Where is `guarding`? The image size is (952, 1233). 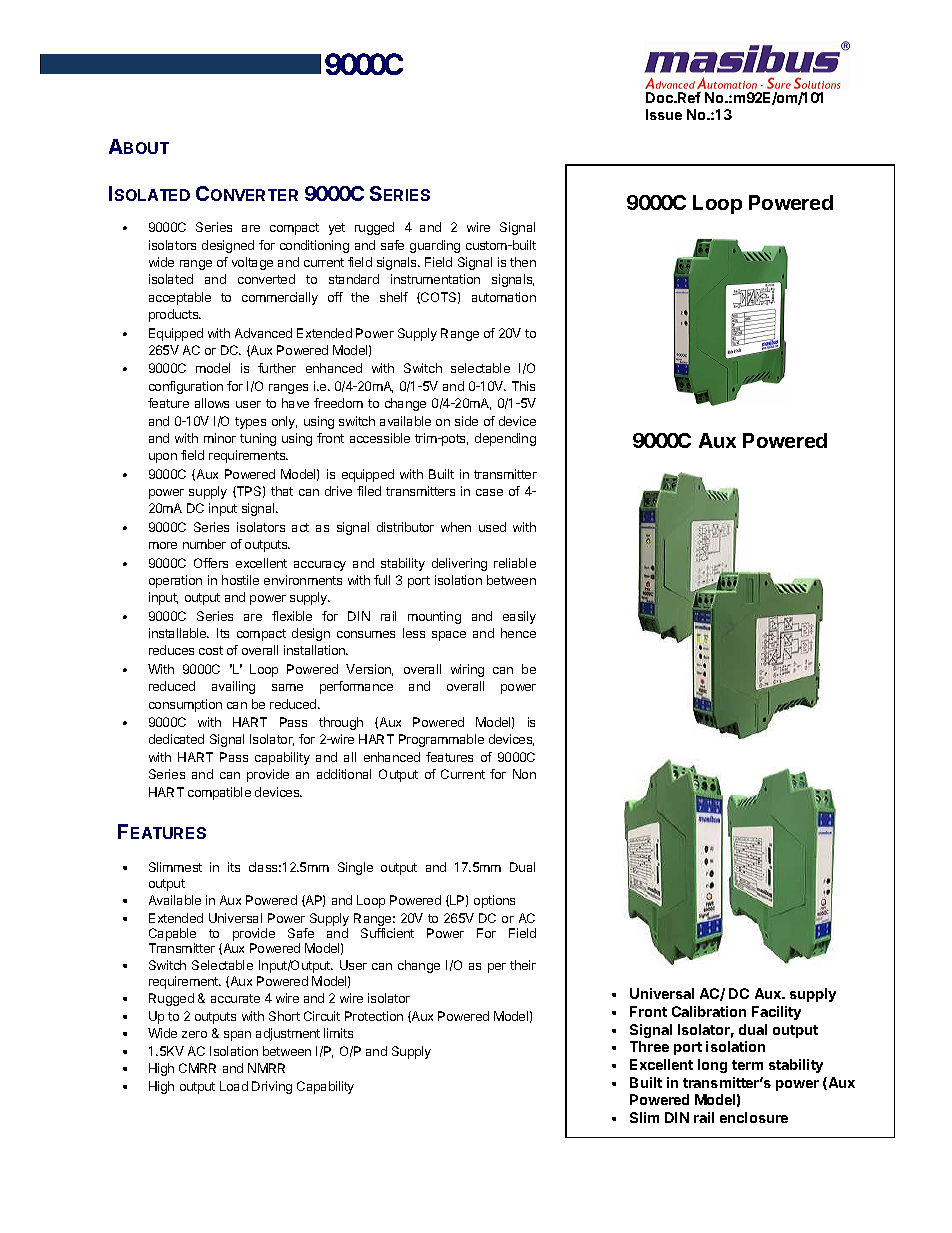
guarding is located at coordinates (435, 246).
